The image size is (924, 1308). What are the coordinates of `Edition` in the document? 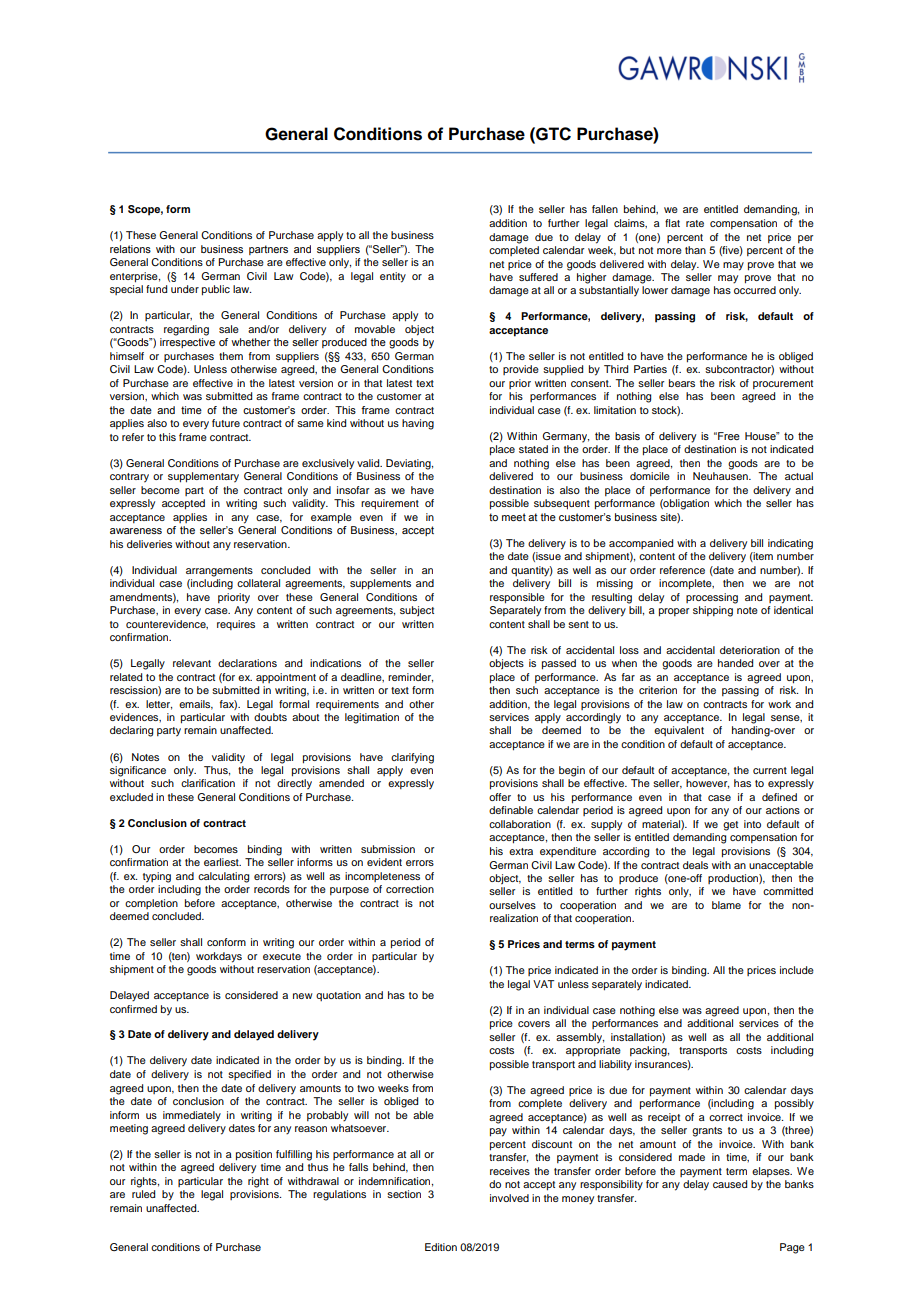 It's located at (441, 1247).
